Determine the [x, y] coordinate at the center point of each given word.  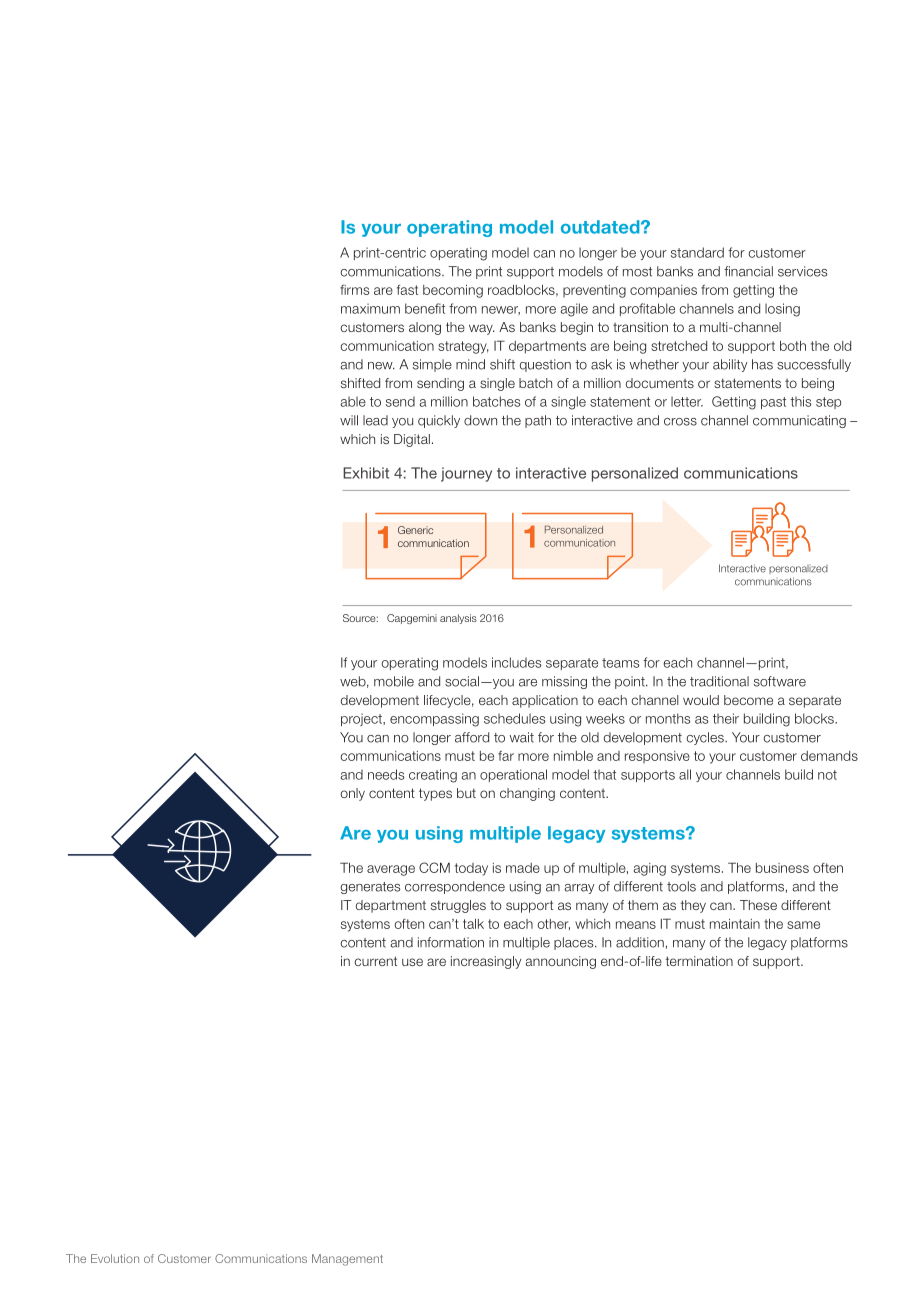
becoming [453, 291]
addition [640, 942]
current [375, 961]
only [352, 794]
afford [472, 737]
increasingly [486, 962]
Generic [415, 530]
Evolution [115, 1258]
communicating [799, 421]
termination [699, 961]
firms [354, 290]
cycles [706, 738]
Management [347, 1260]
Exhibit [366, 473]
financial [748, 271]
